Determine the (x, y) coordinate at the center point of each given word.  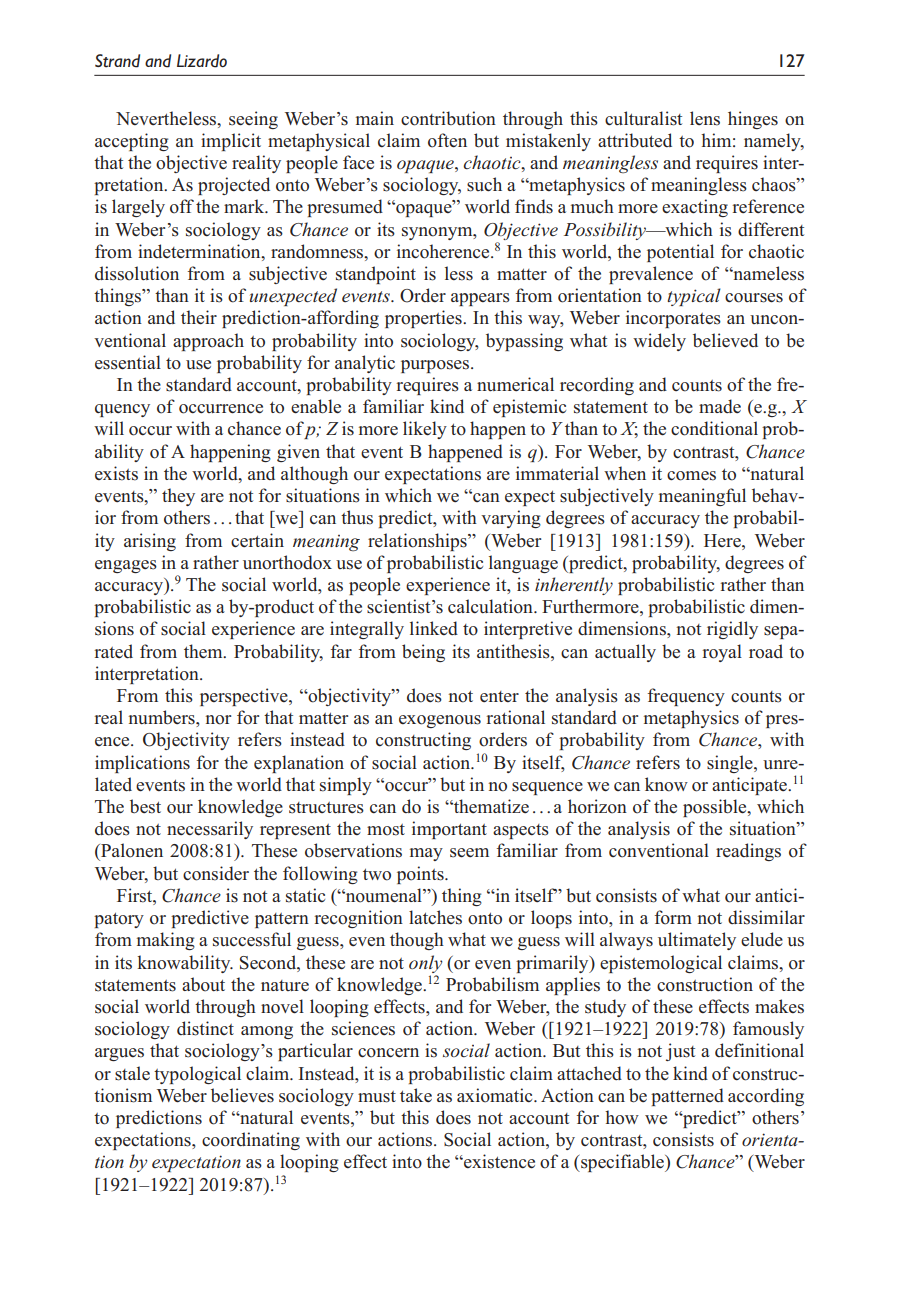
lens (705, 118)
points (421, 875)
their (199, 317)
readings (748, 852)
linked (434, 628)
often (447, 140)
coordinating (251, 1141)
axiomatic (496, 1095)
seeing (253, 120)
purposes (436, 366)
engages (126, 566)
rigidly (732, 630)
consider (216, 873)
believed (725, 340)
